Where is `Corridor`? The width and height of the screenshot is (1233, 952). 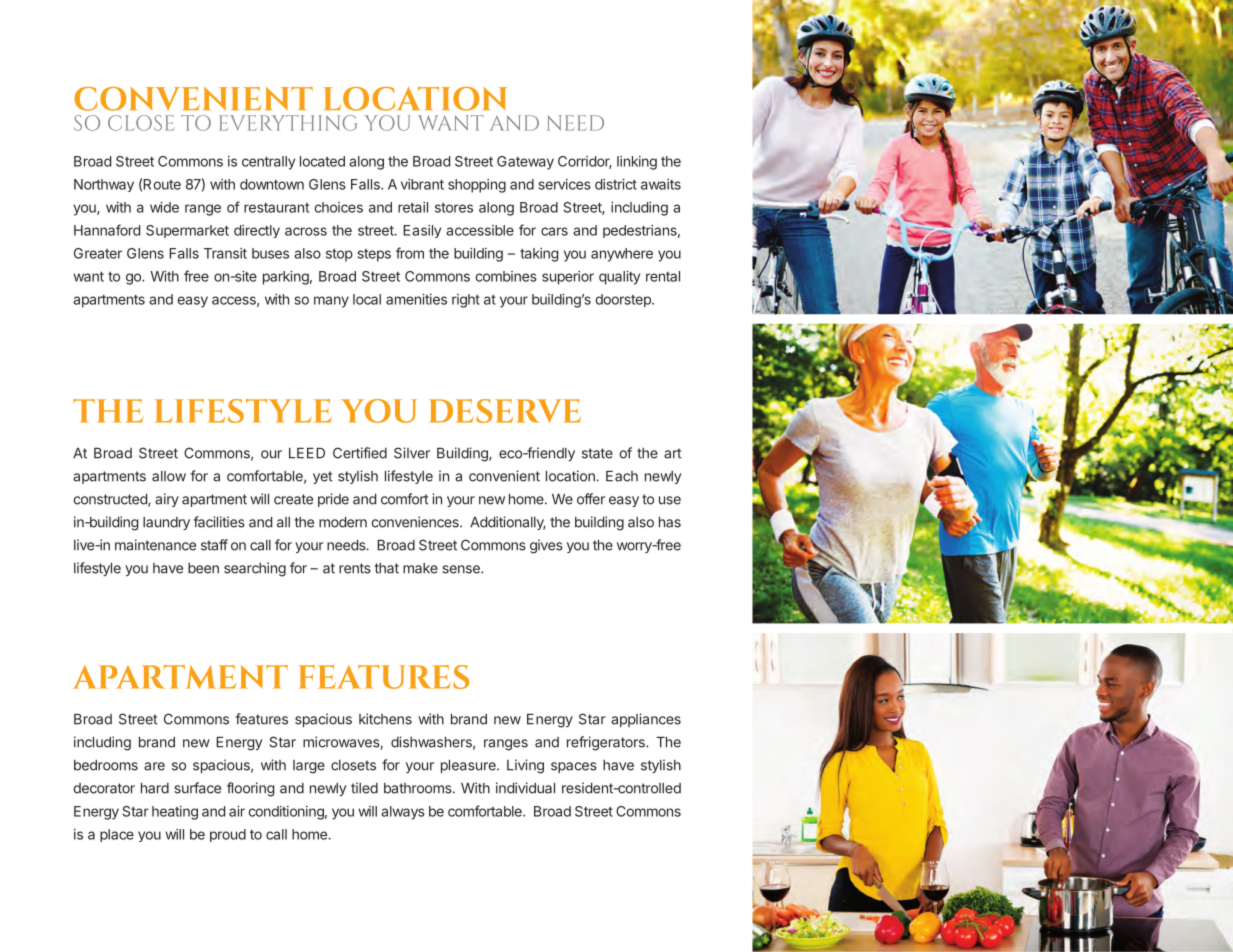 Corridor is located at coordinates (585, 162).
